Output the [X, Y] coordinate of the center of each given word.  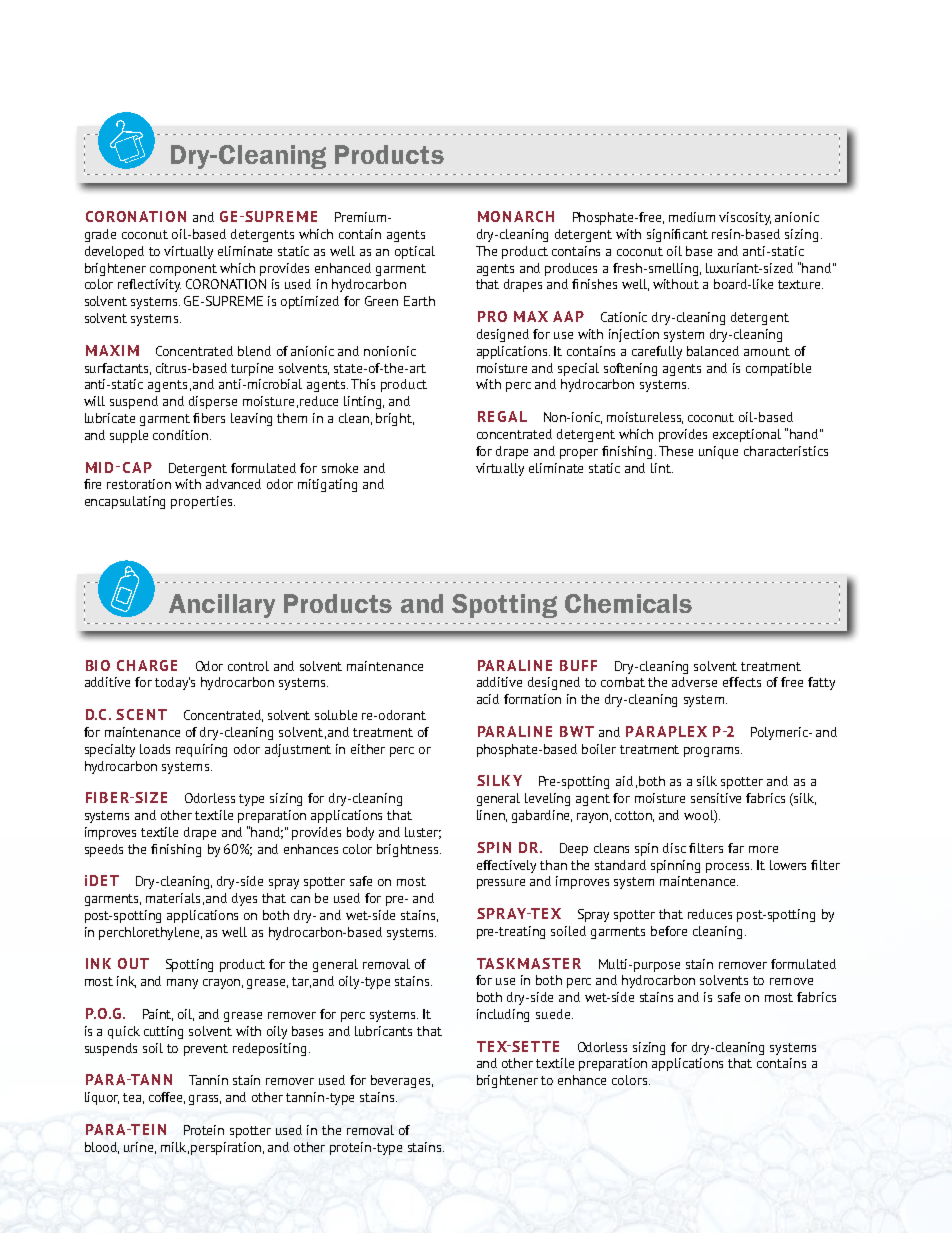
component [183, 270]
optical [415, 252]
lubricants [383, 1031]
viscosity [745, 218]
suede [554, 1014]
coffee [167, 1098]
